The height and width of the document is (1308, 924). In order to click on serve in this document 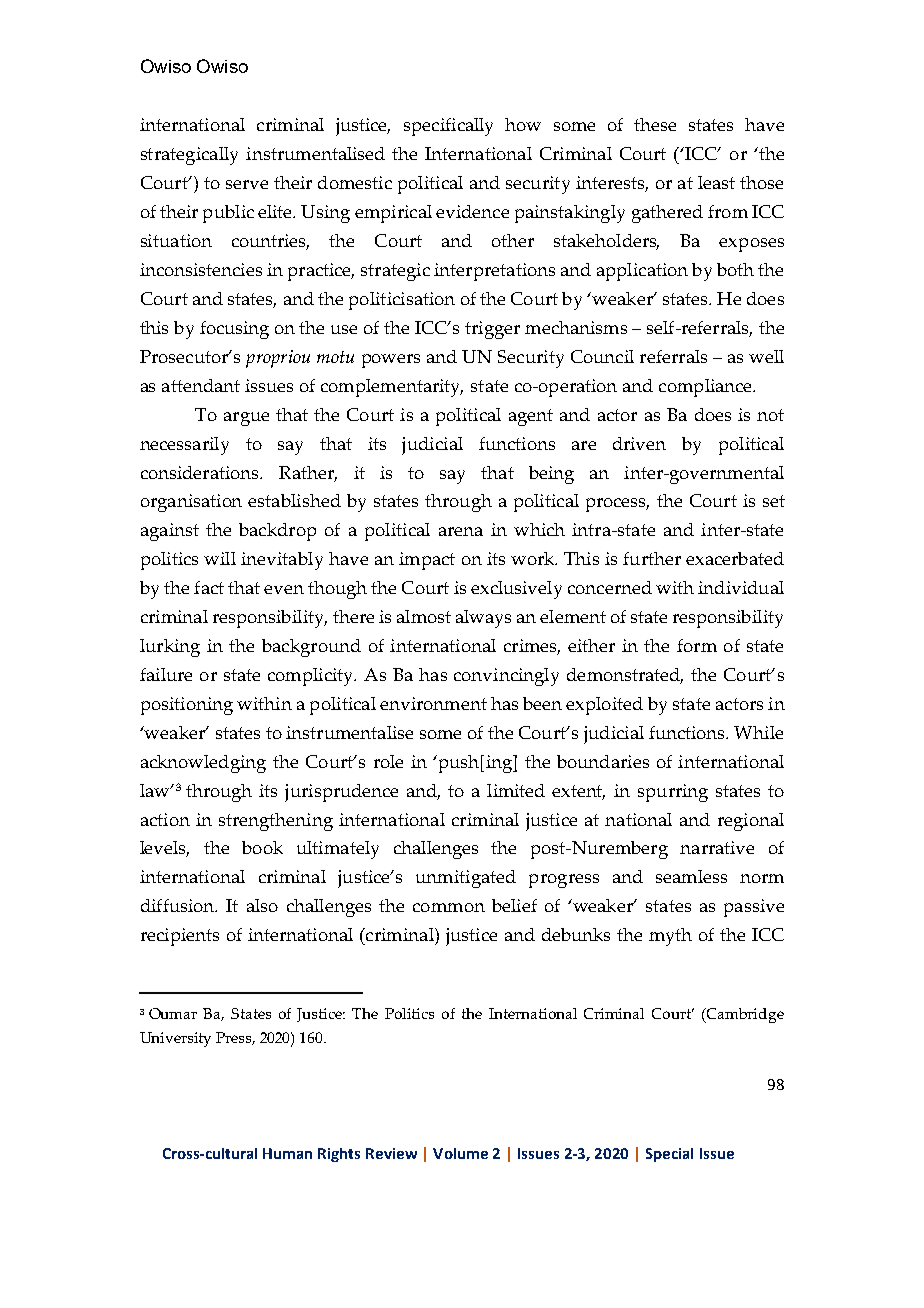, I will do `click(247, 184)`.
